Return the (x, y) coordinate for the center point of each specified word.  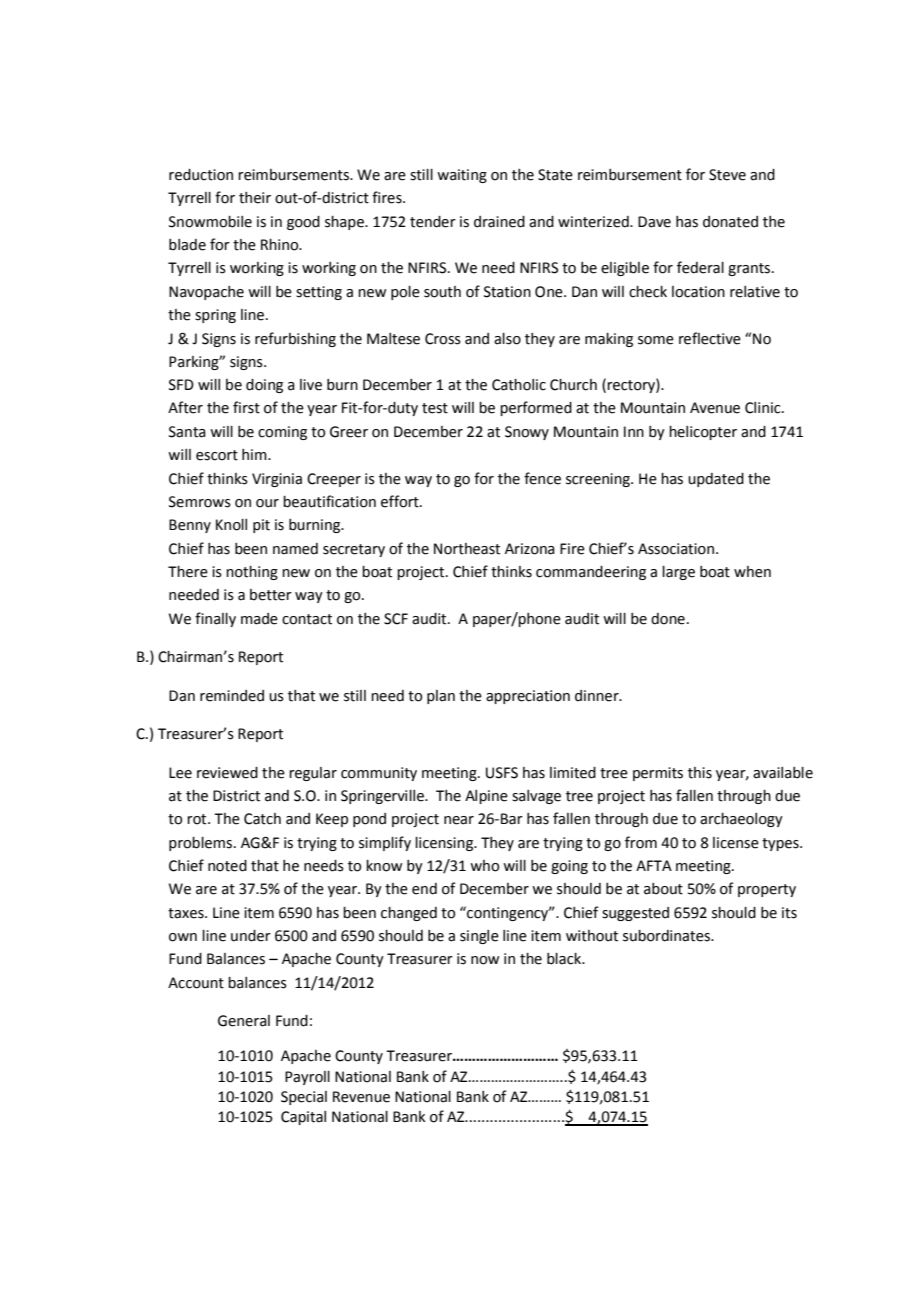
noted (227, 866)
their (255, 198)
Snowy (527, 433)
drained (499, 222)
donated (730, 222)
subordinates (667, 936)
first (246, 407)
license (736, 843)
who (484, 866)
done (668, 619)
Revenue (361, 1097)
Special (304, 1098)
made (259, 619)
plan (441, 697)
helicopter (703, 433)
